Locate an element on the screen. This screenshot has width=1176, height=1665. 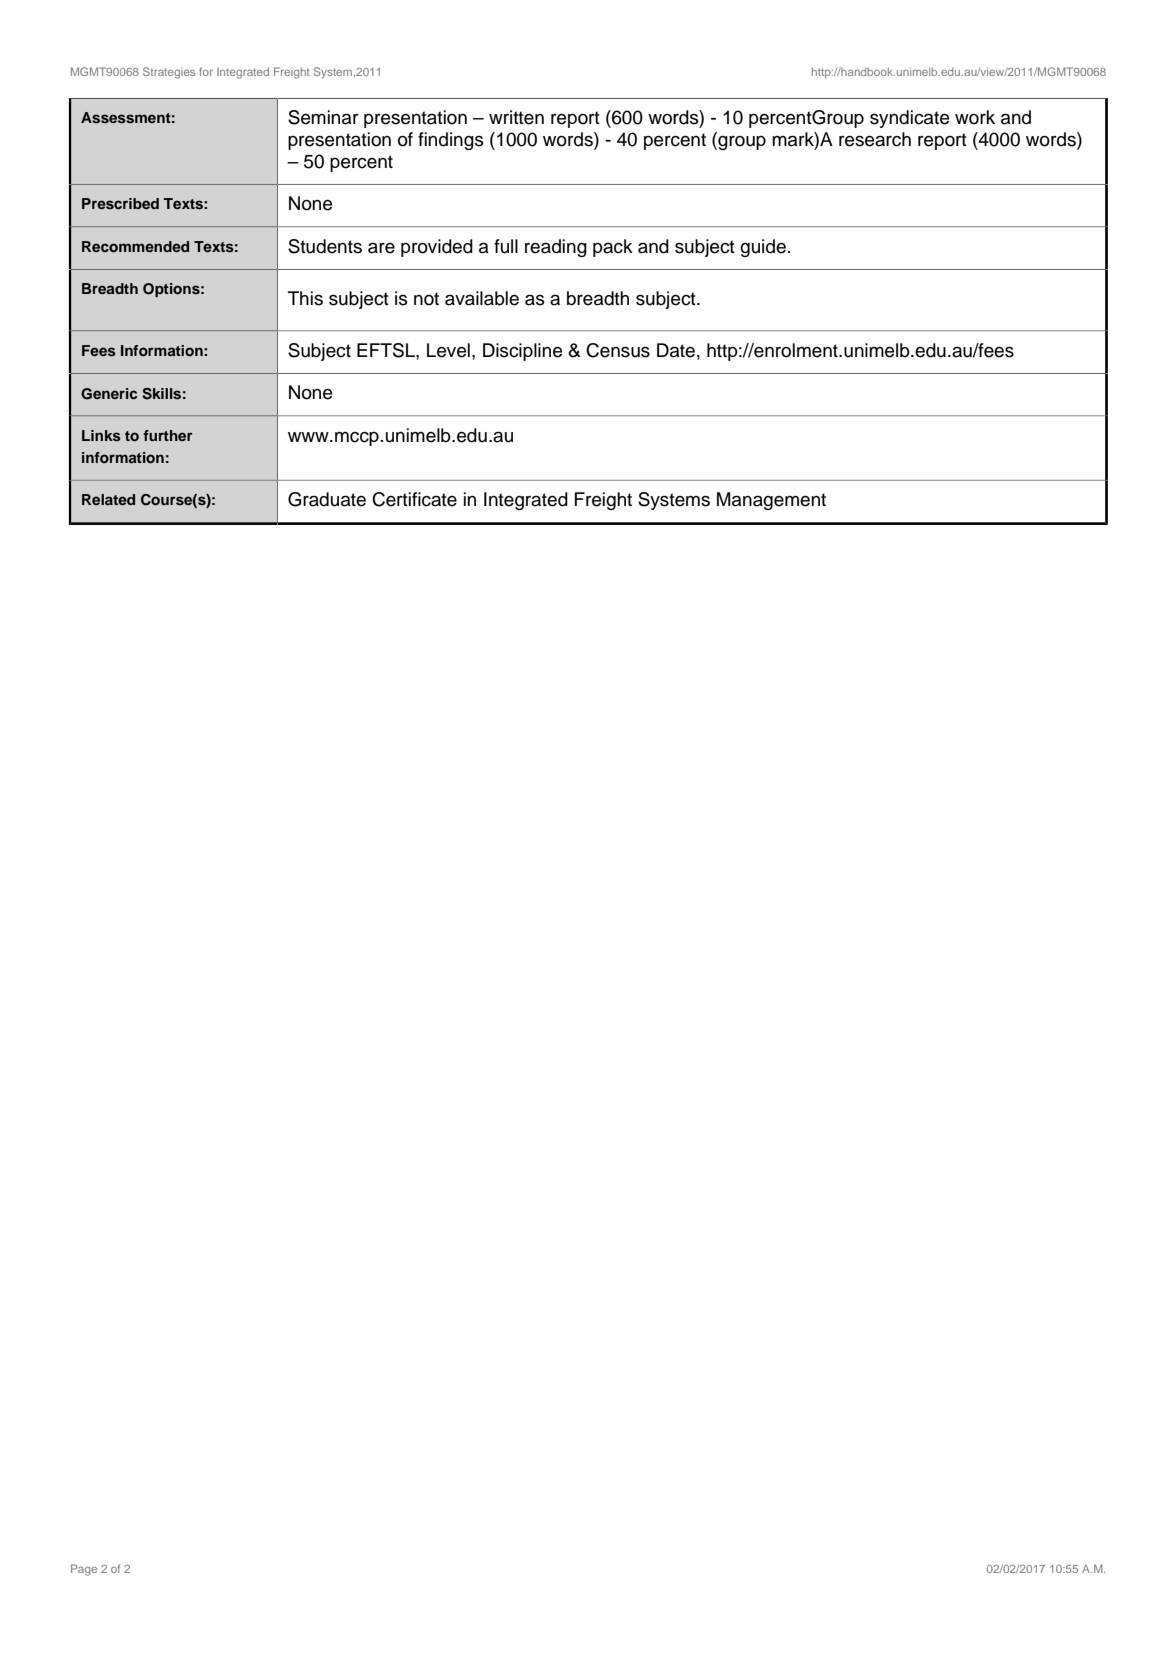
research is located at coordinates (875, 139).
